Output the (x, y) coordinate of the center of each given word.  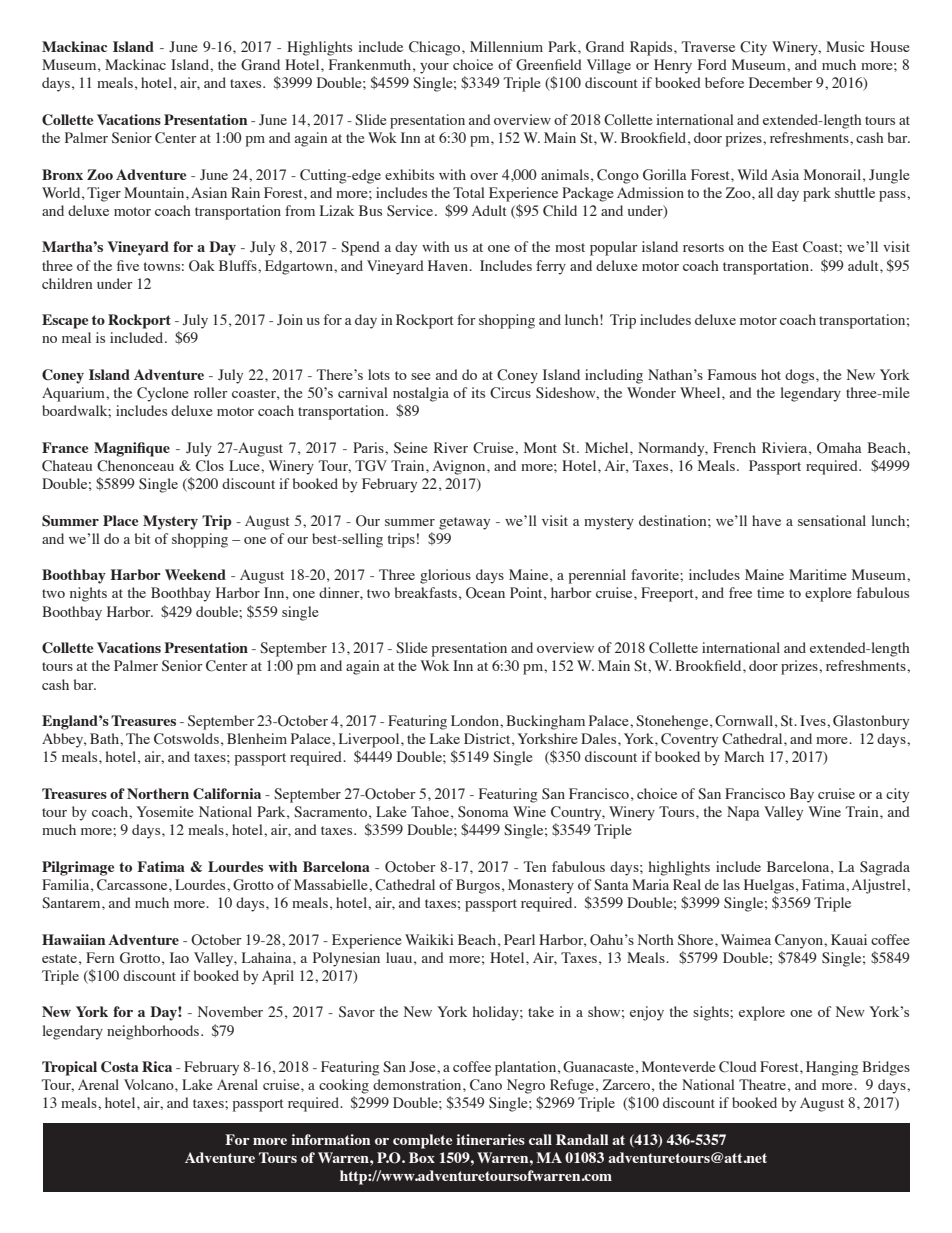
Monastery (541, 886)
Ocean (485, 593)
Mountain (155, 192)
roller (211, 392)
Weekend (195, 574)
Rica (157, 1066)
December (781, 82)
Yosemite (165, 811)
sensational (832, 520)
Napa (743, 813)
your (434, 68)
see (421, 376)
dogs (801, 376)
